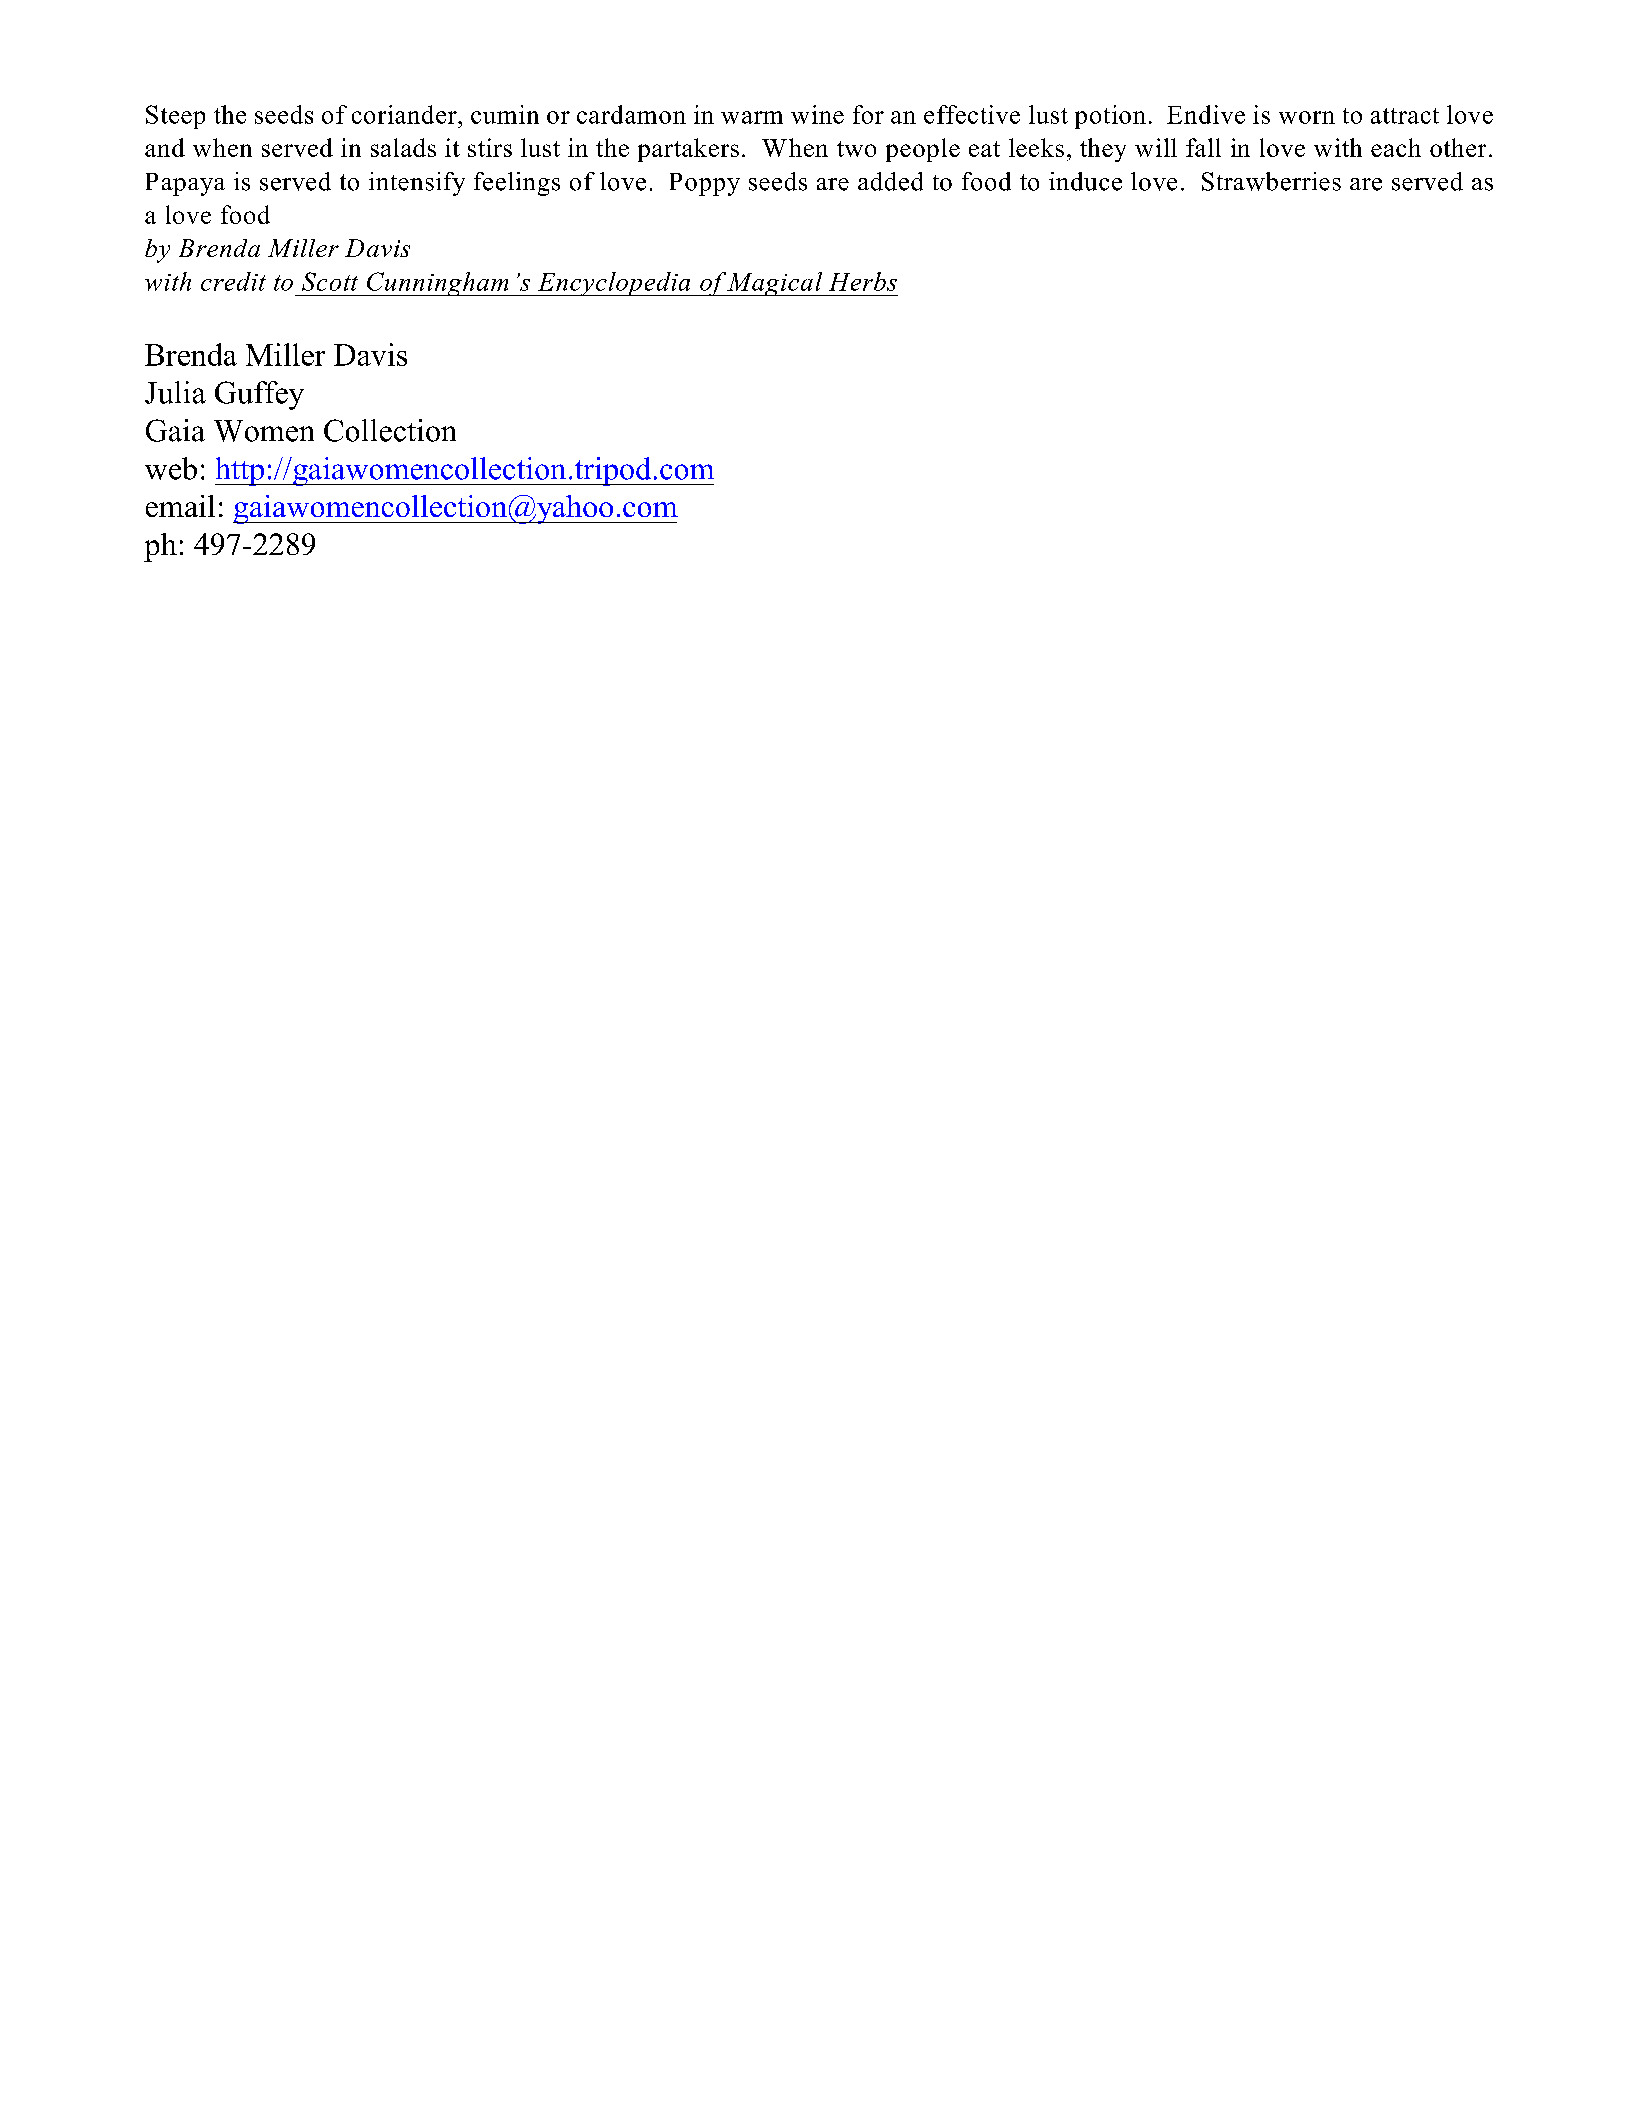  I want to click on email, so click(180, 506).
